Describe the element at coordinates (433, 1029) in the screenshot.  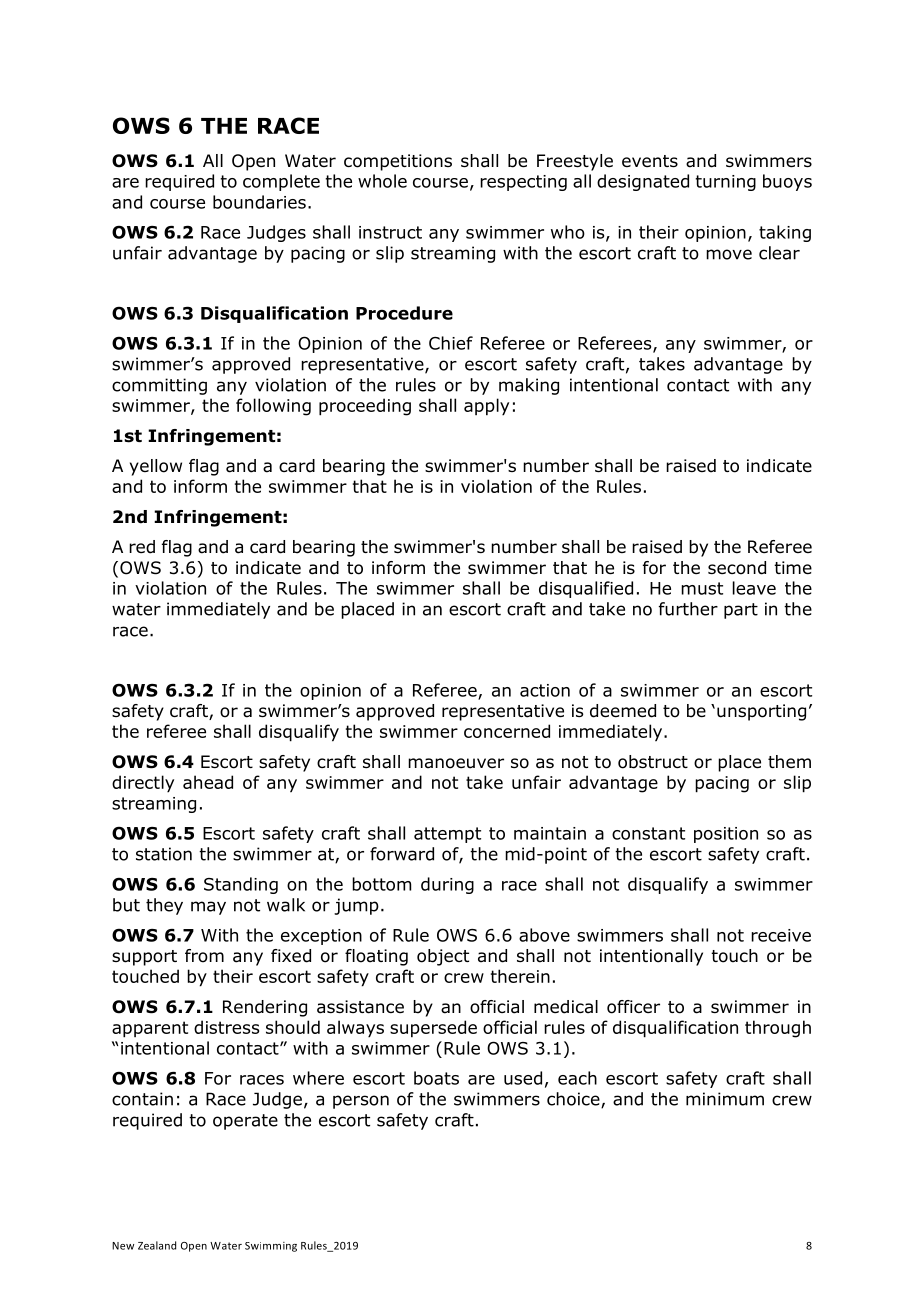
I see `supersede` at that location.
